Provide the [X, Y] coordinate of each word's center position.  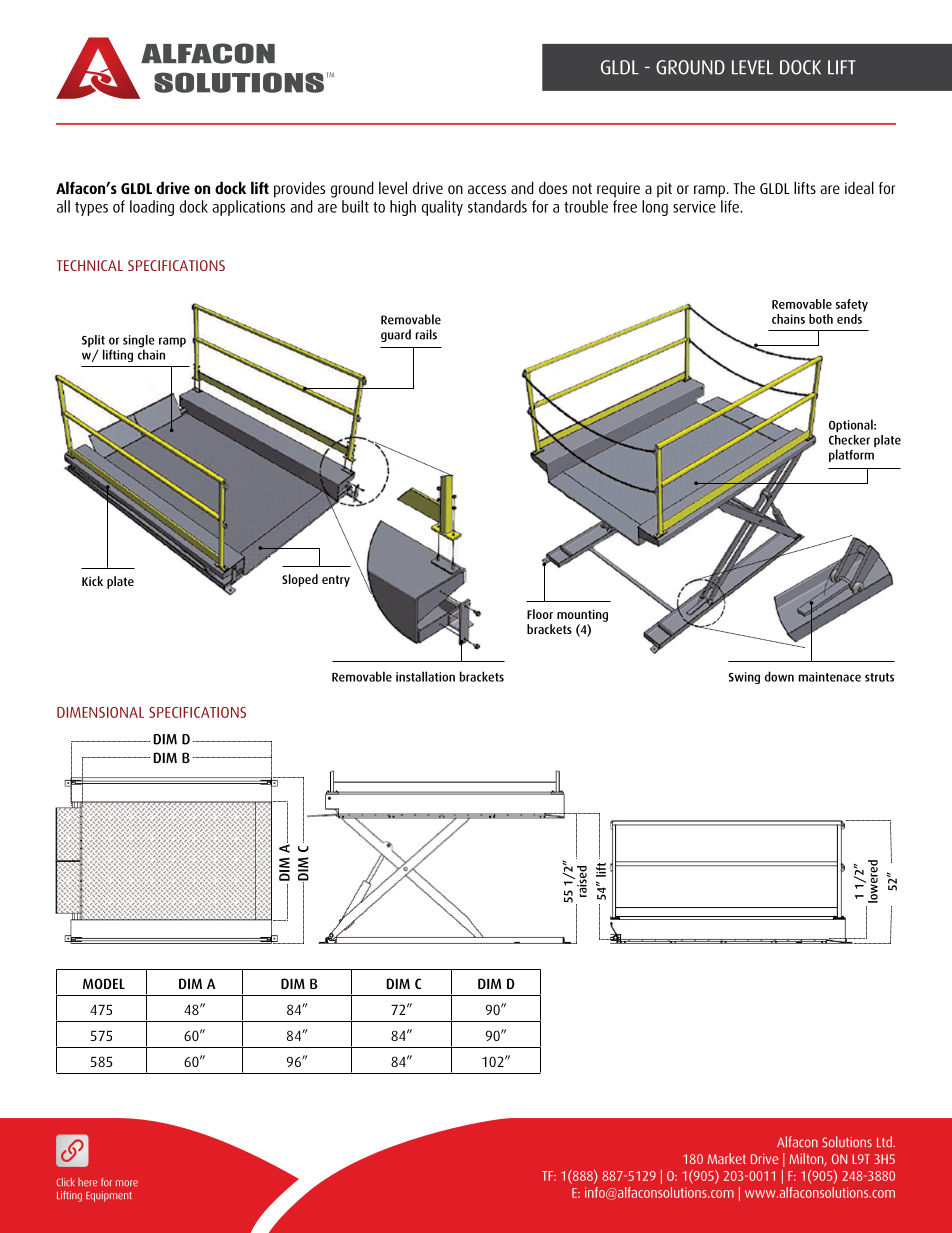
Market [727, 1158]
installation [425, 676]
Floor [540, 614]
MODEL [104, 983]
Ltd [885, 1142]
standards [497, 206]
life [731, 206]
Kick [92, 581]
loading [152, 208]
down [779, 676]
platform [851, 455]
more [127, 1183]
